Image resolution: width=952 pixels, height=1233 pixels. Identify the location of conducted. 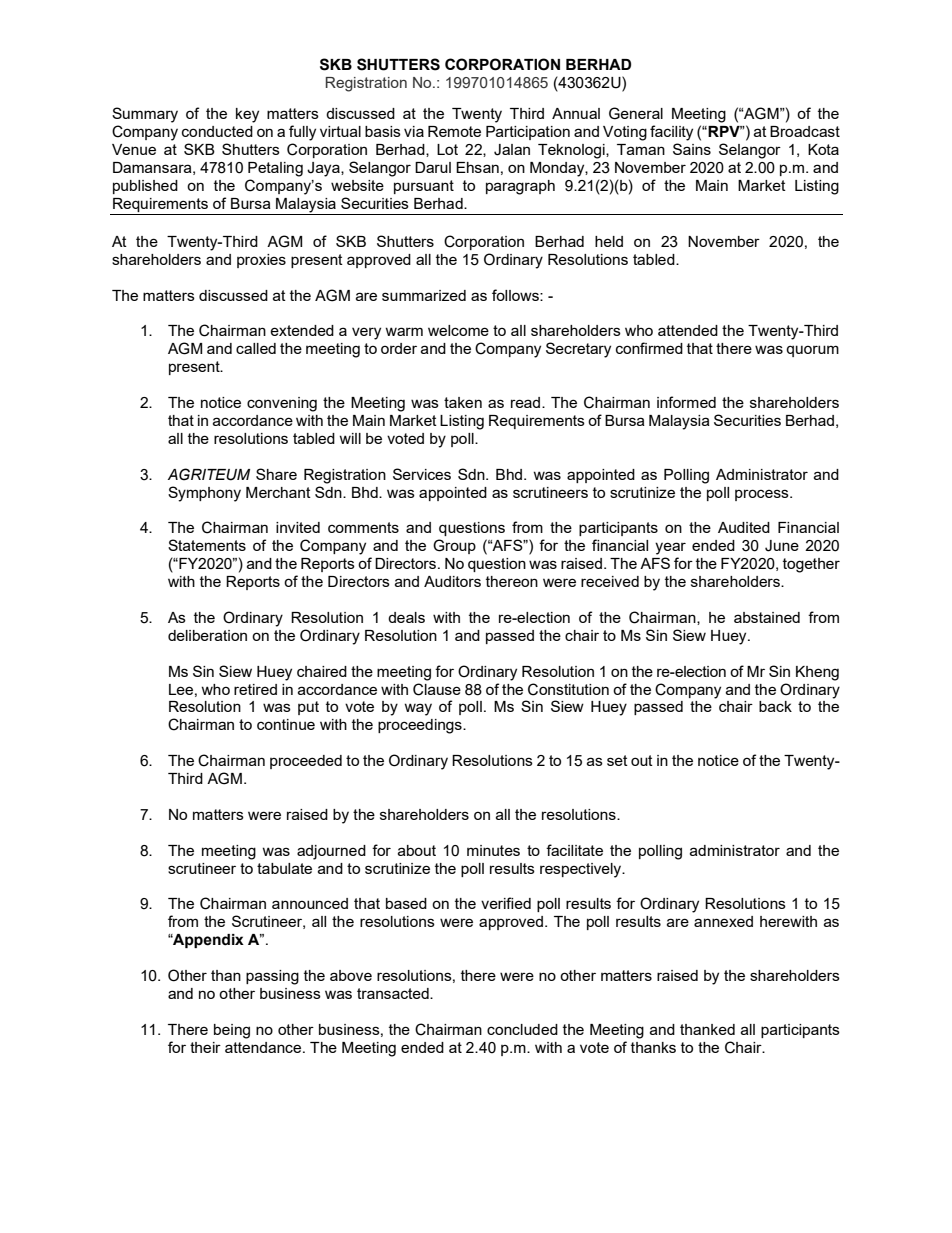
(217, 131).
